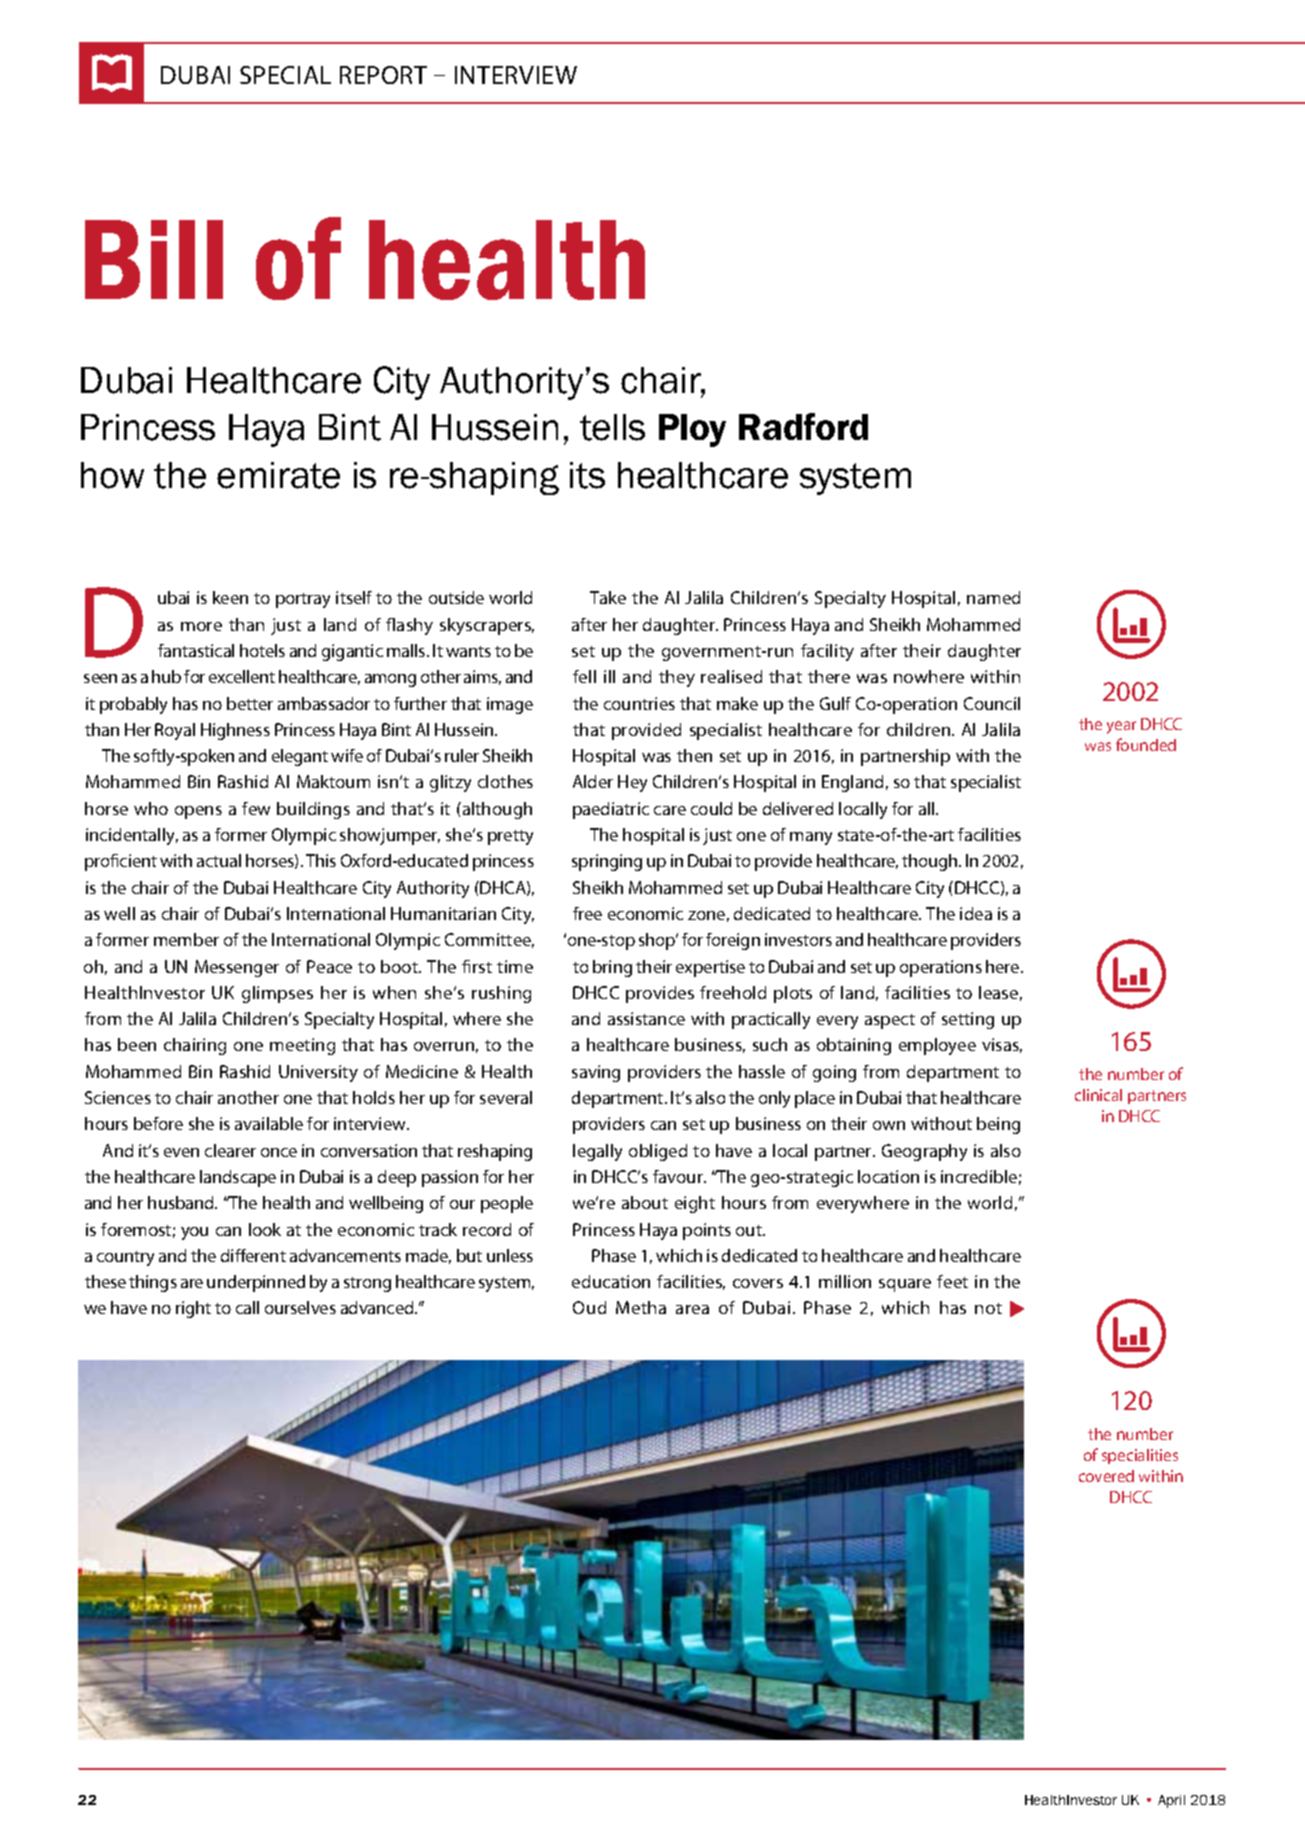  What do you see at coordinates (677, 678) in the document?
I see `they` at bounding box center [677, 678].
